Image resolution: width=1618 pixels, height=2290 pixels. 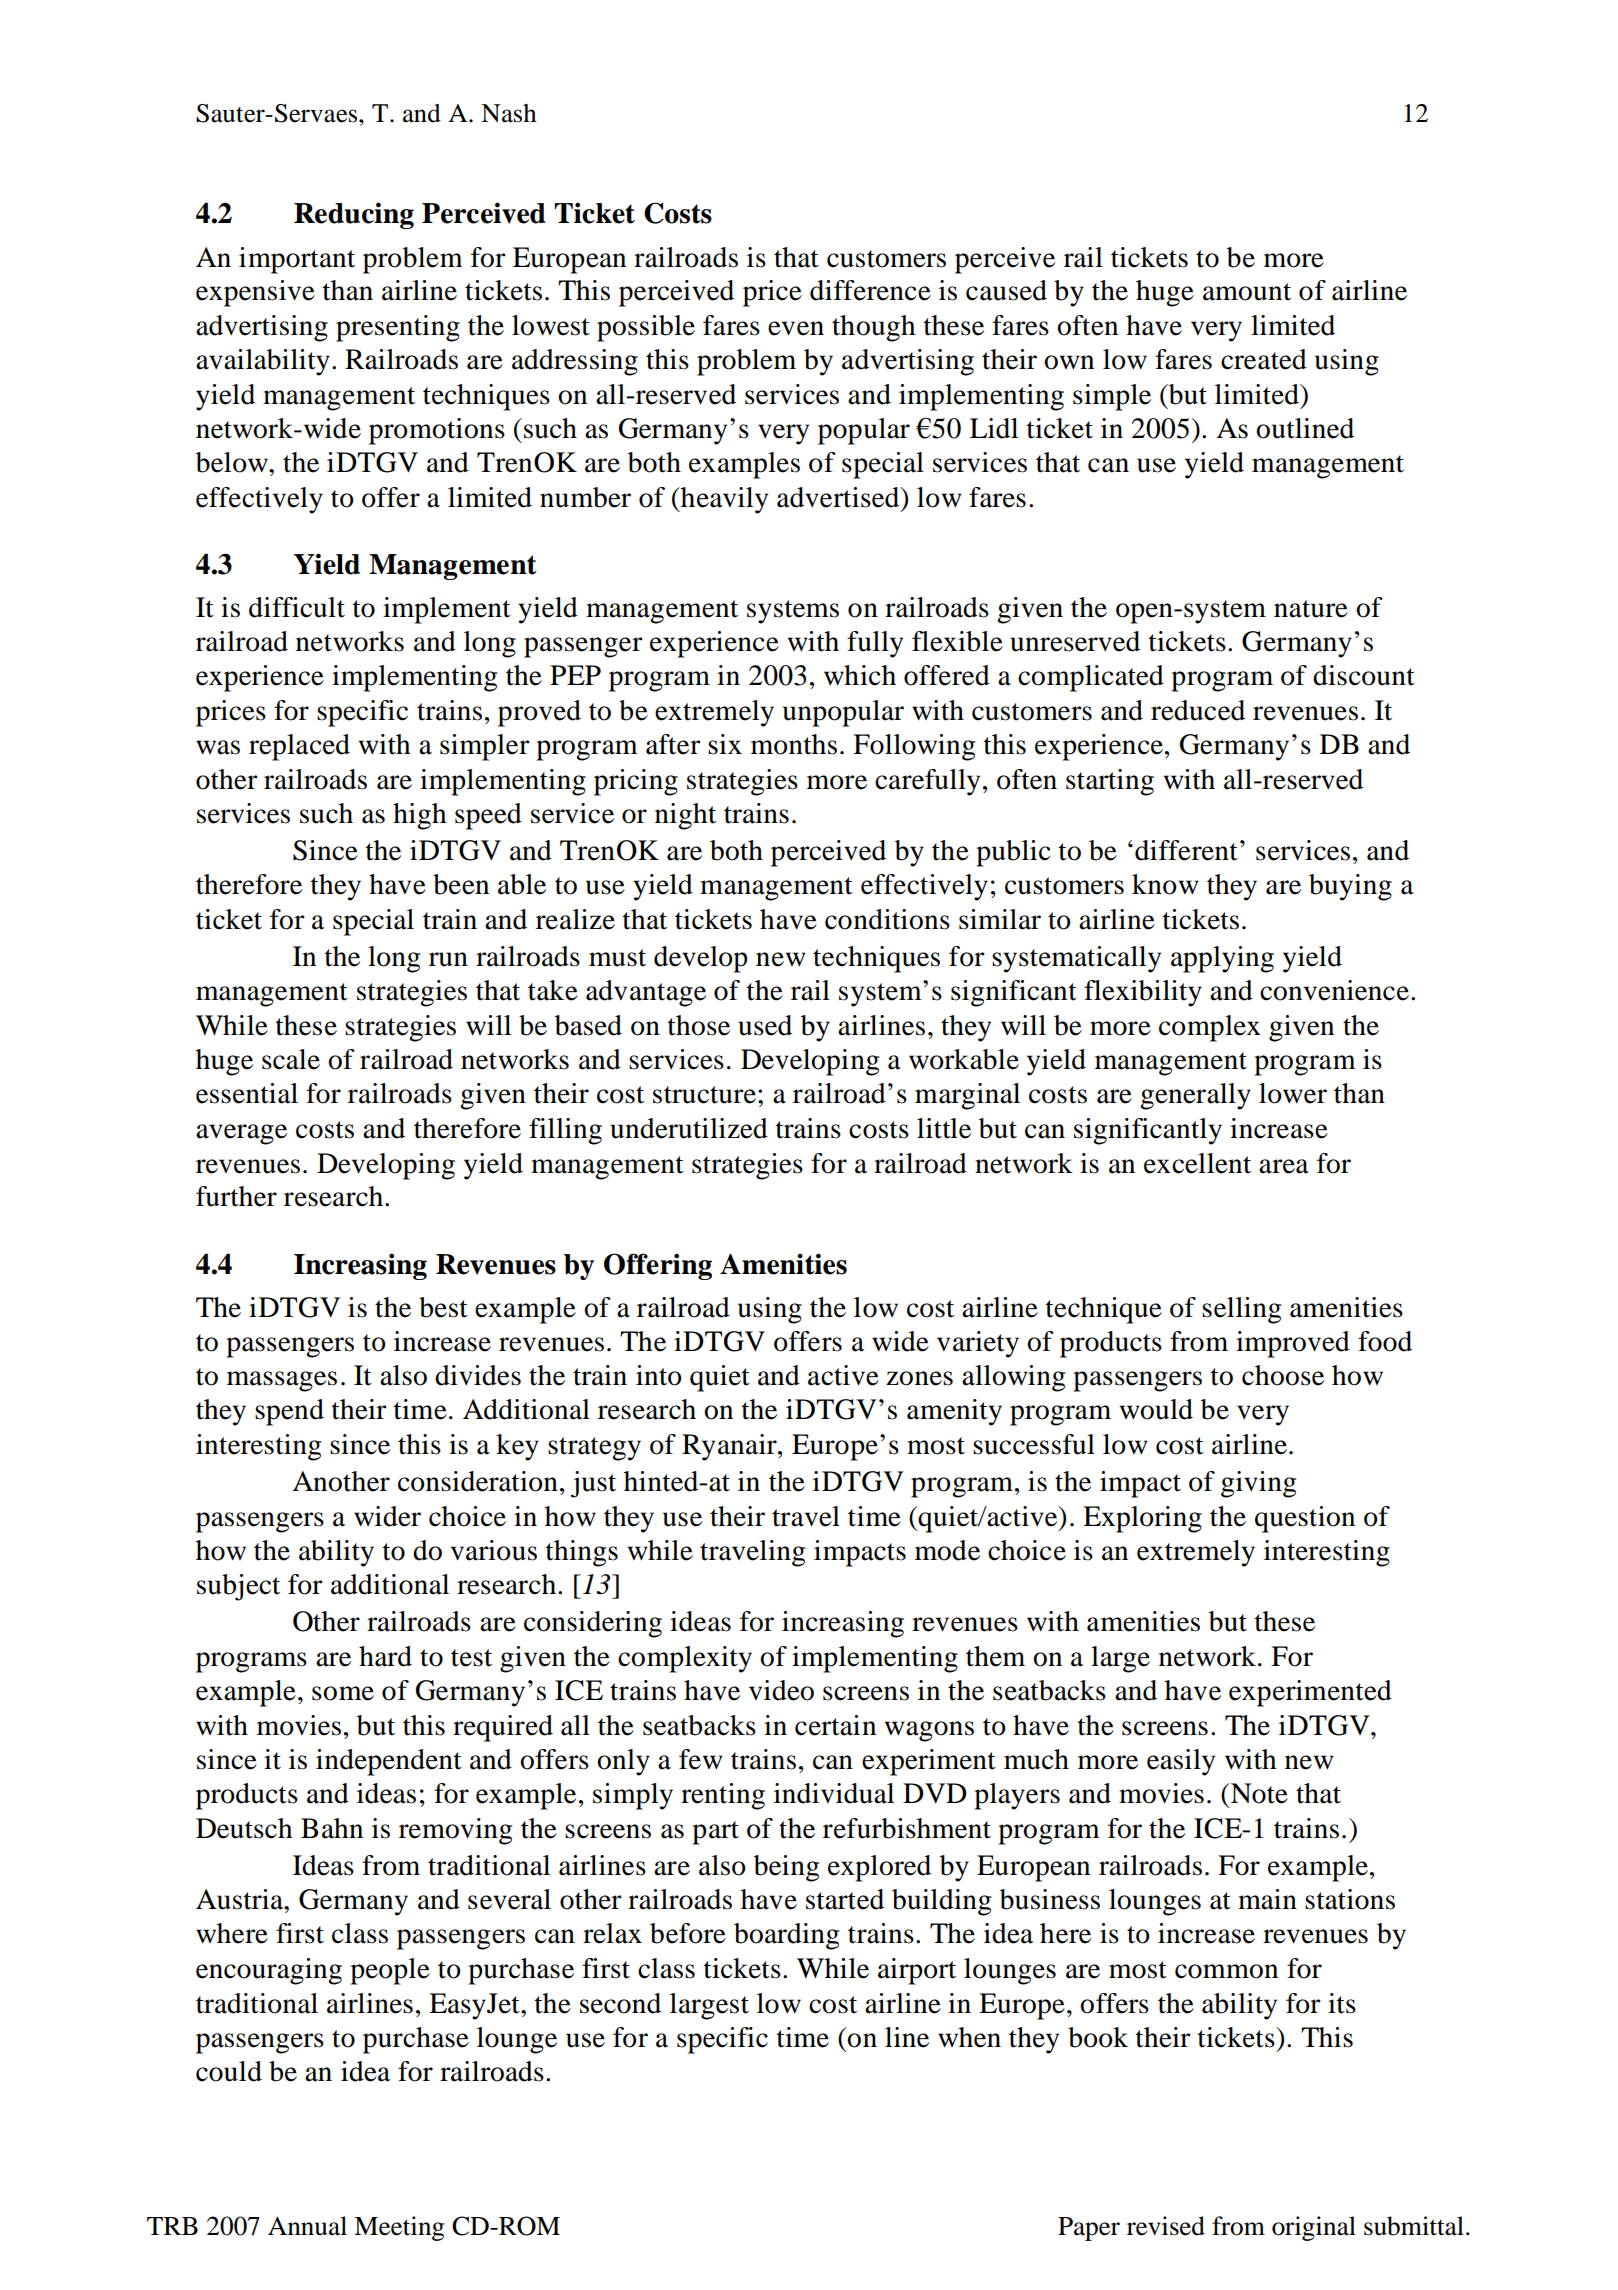 What do you see at coordinates (839, 497) in the screenshot?
I see `advertised` at bounding box center [839, 497].
